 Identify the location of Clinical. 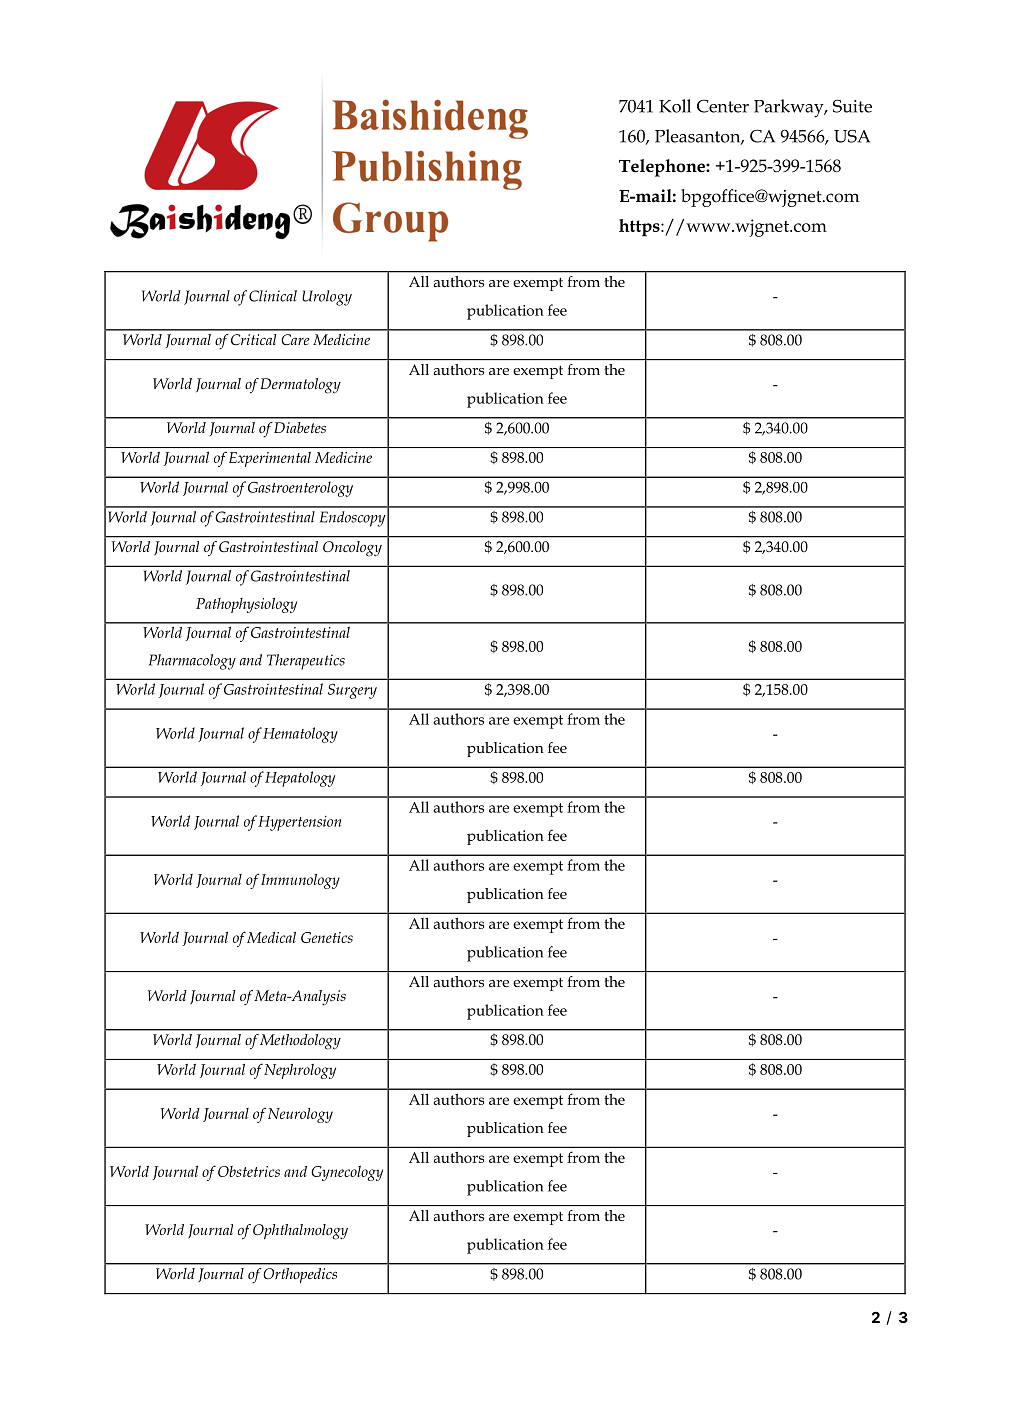
(273, 296).
